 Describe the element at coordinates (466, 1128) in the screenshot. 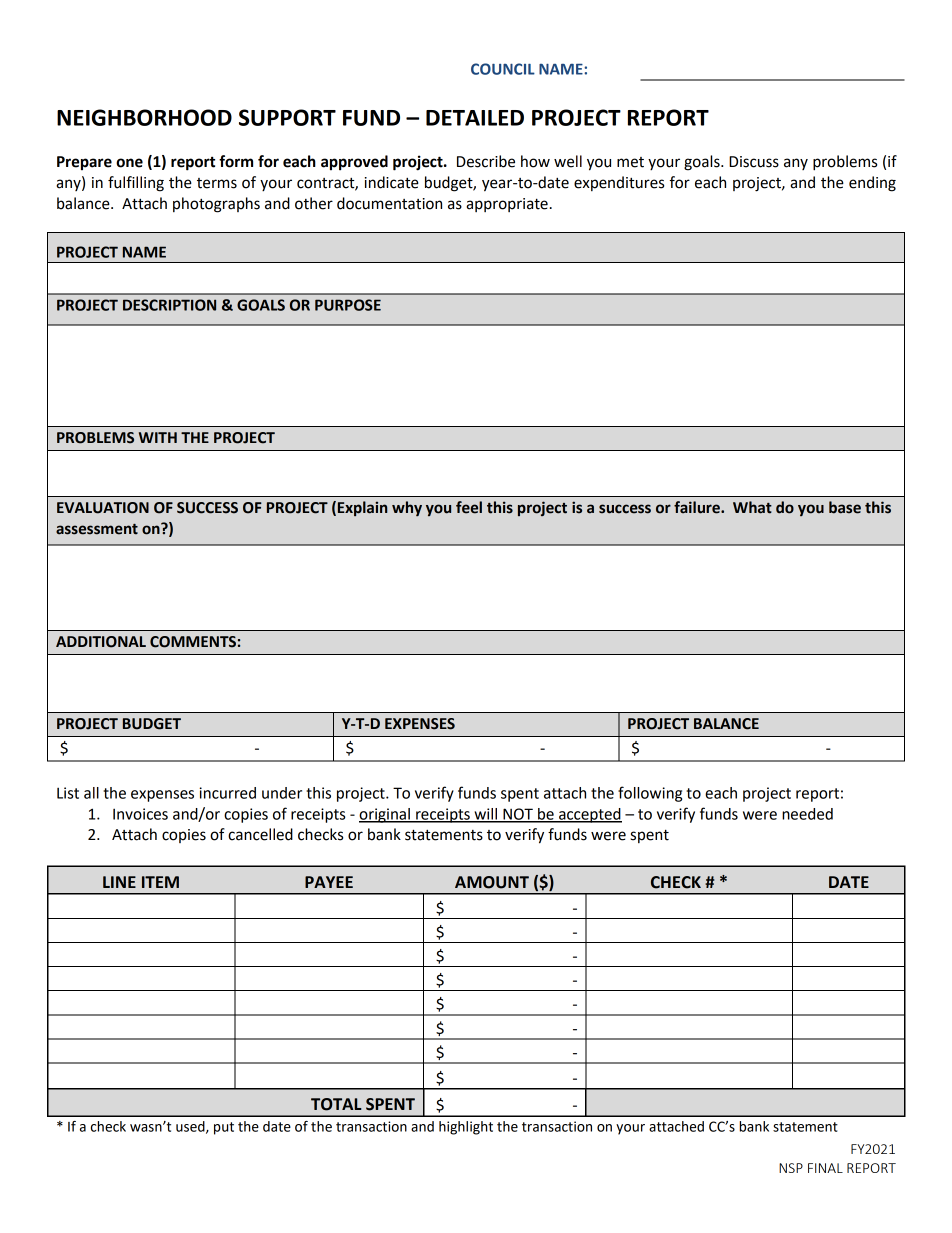

I see `highlight` at that location.
